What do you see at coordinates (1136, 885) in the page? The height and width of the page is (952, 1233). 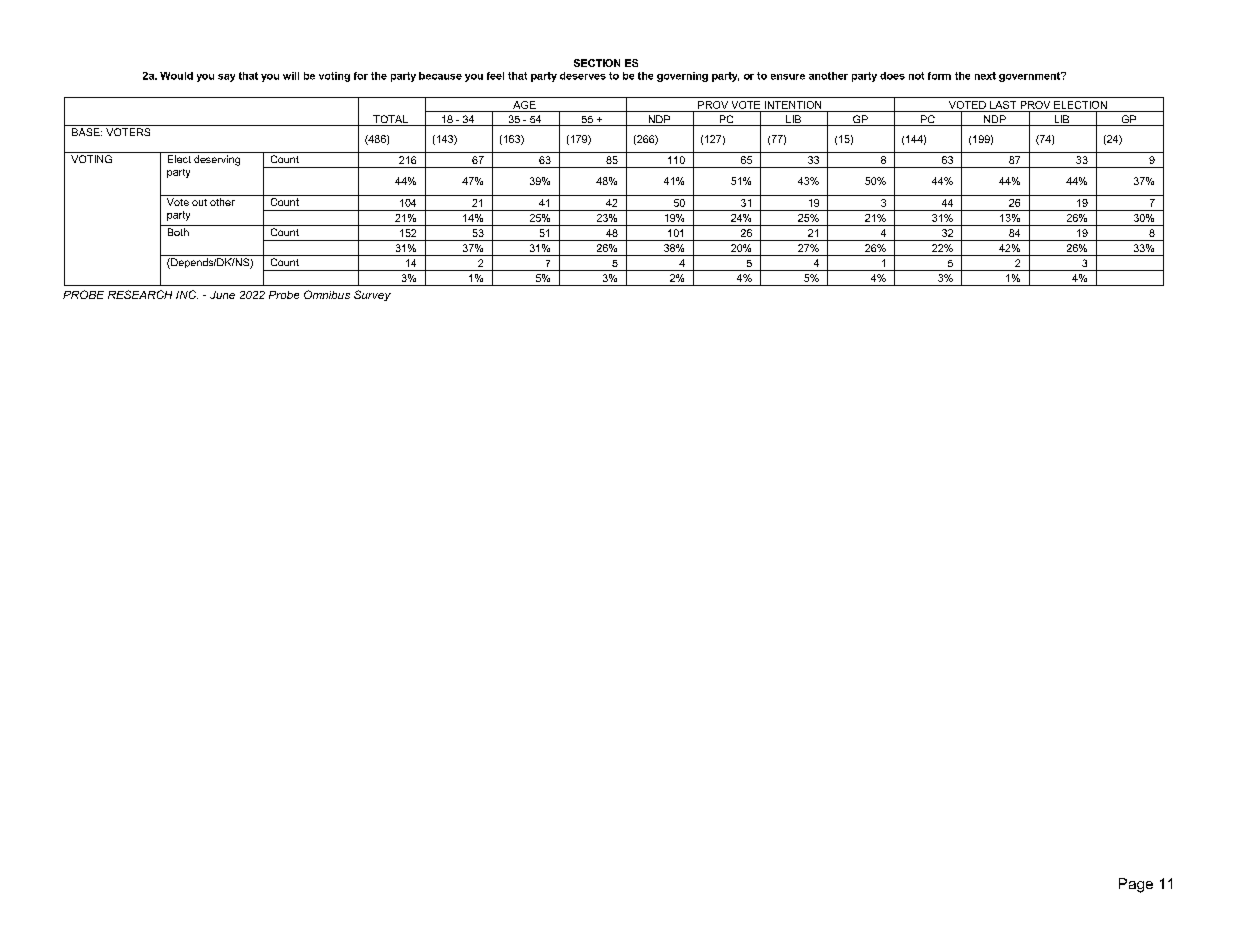 I see `Page` at bounding box center [1136, 885].
